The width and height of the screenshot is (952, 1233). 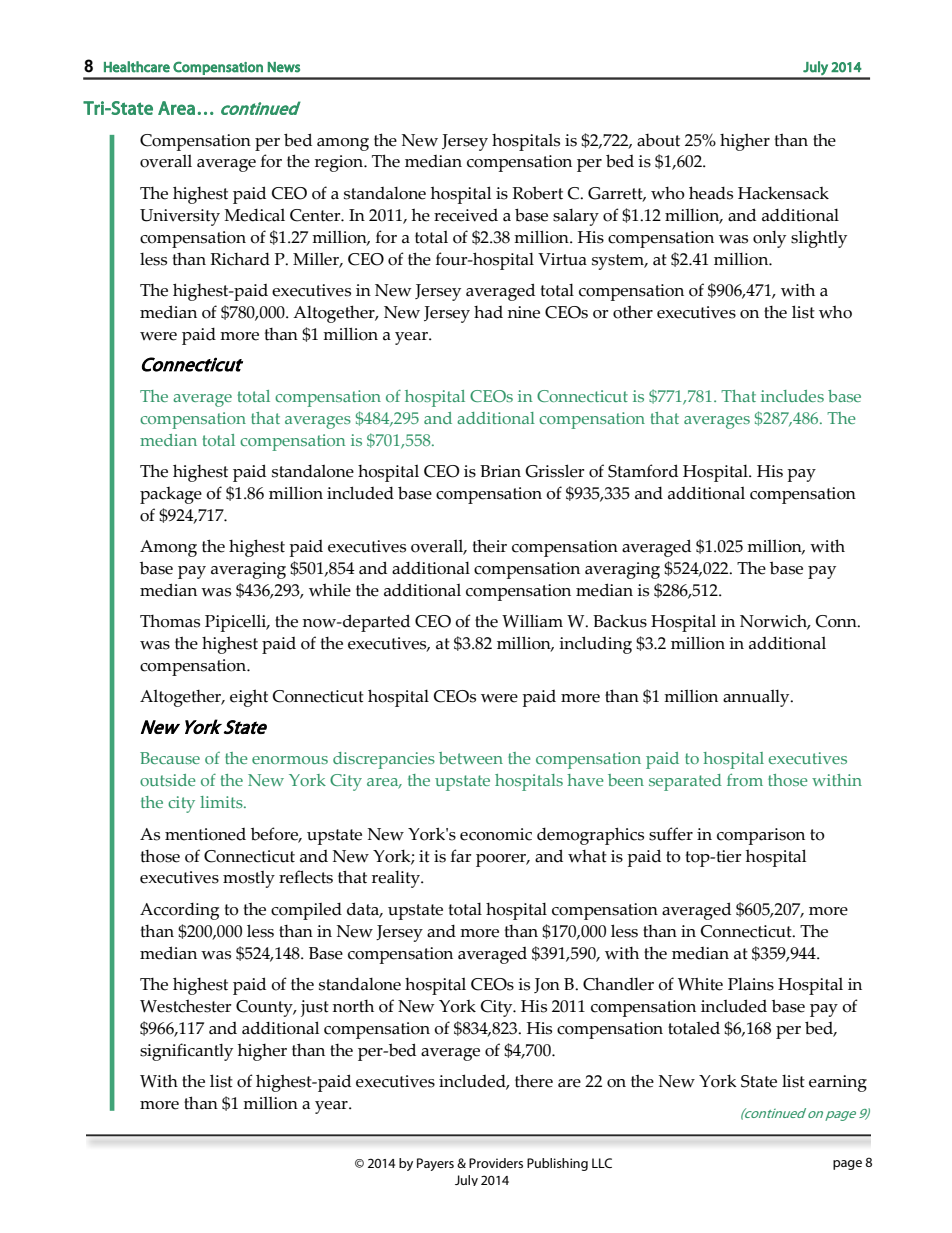 I want to click on includes, so click(x=792, y=396).
